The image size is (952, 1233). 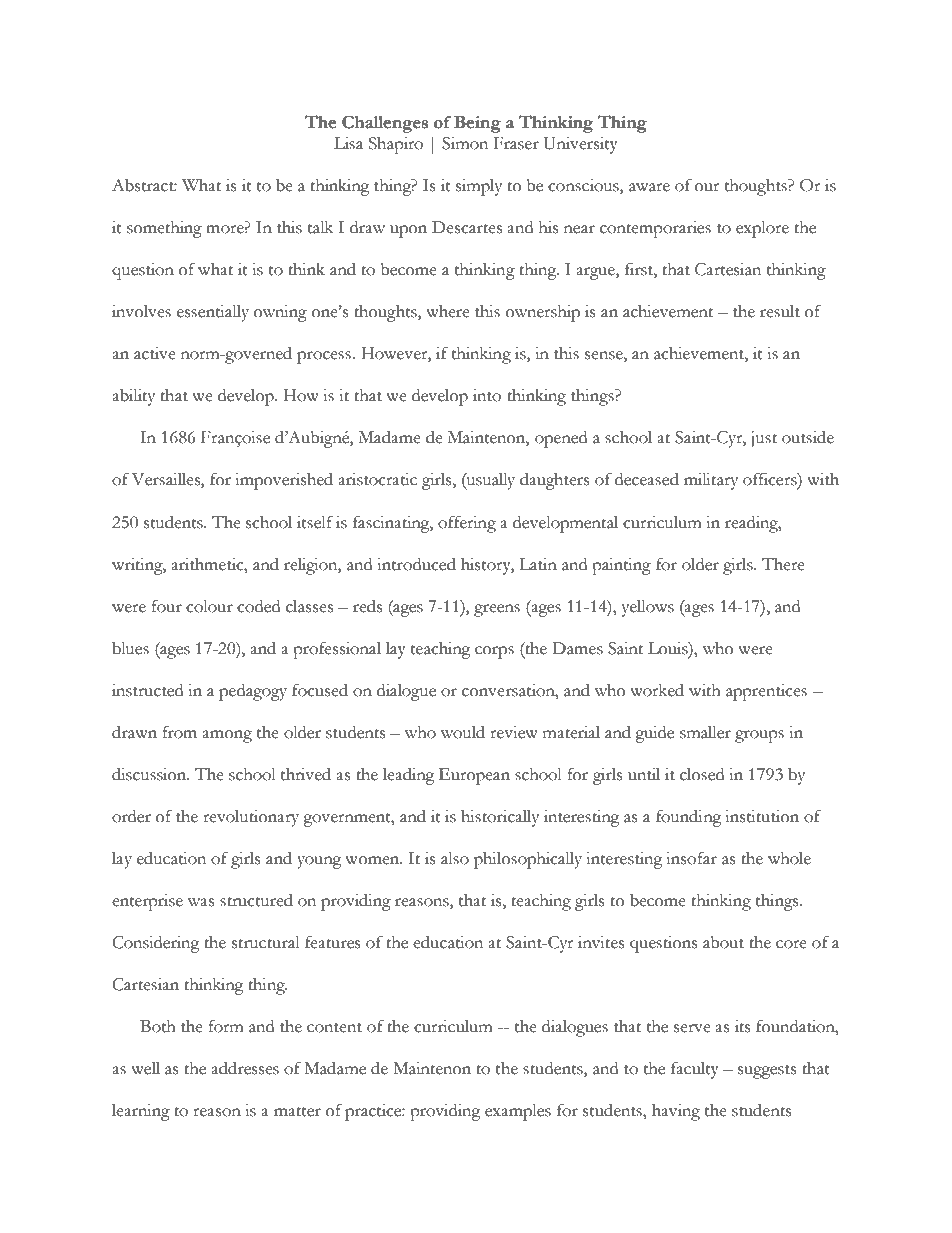 What do you see at coordinates (518, 1112) in the document?
I see `examples` at bounding box center [518, 1112].
